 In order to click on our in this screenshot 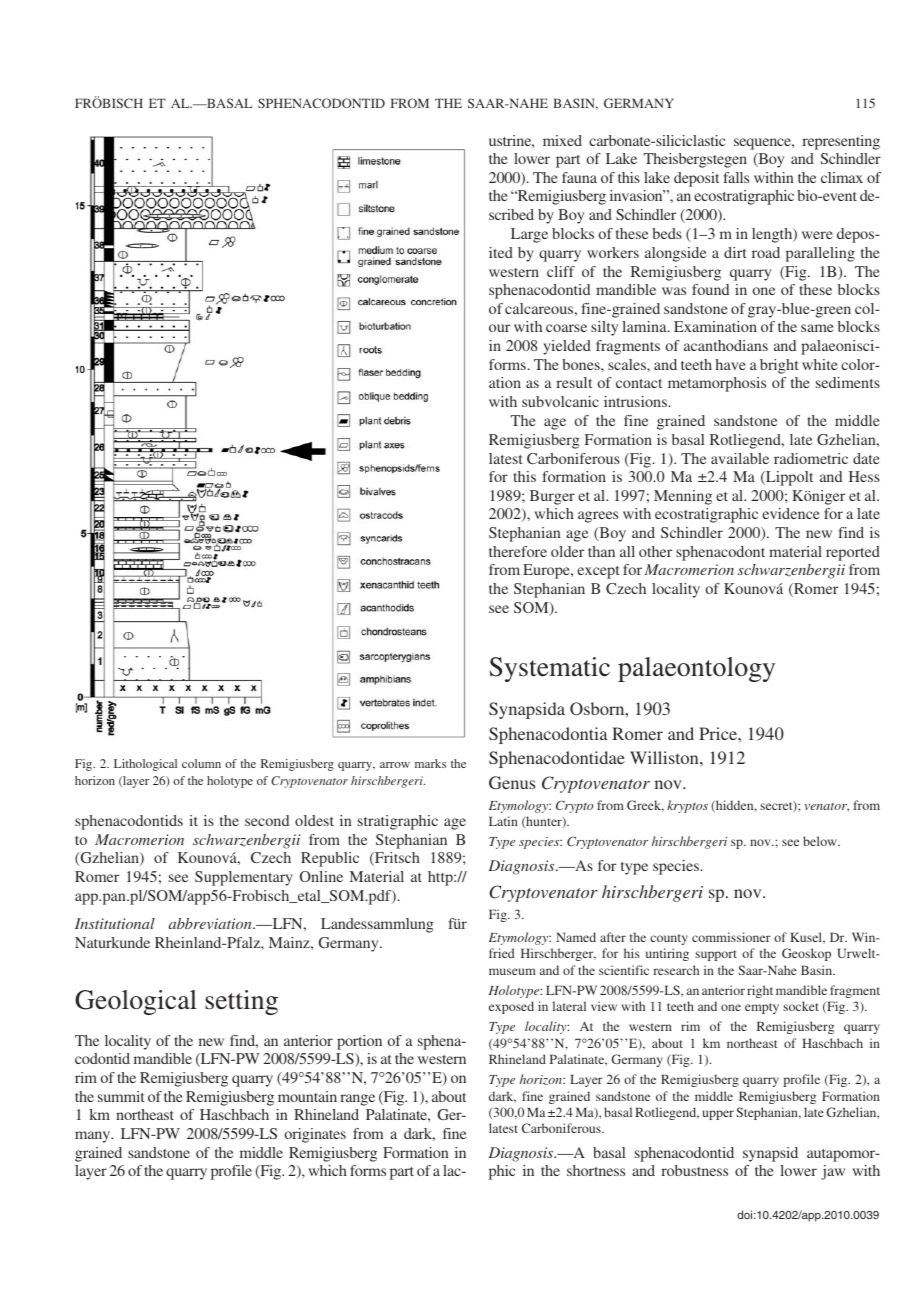, I will do `click(499, 328)`.
